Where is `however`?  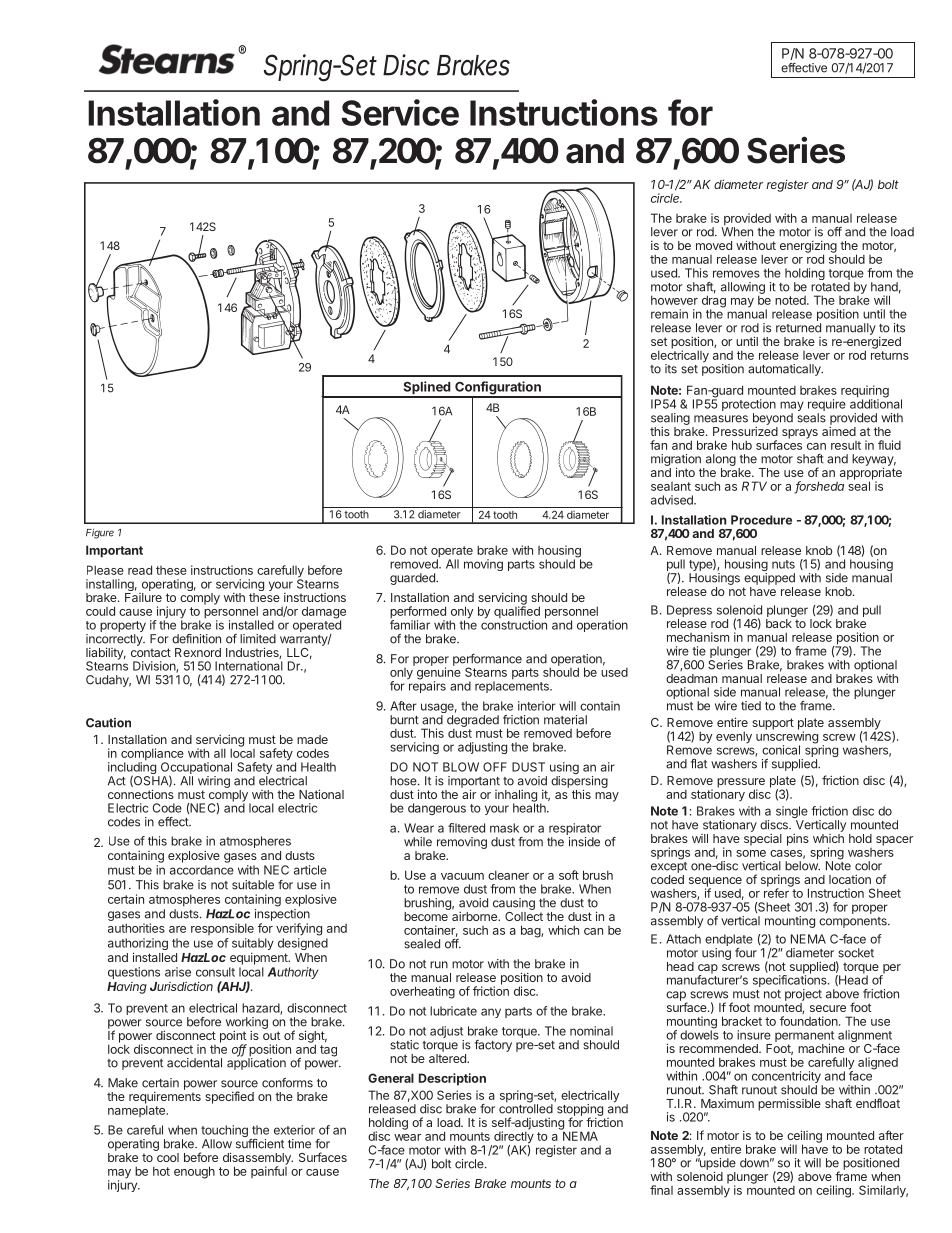
however is located at coordinates (674, 300).
